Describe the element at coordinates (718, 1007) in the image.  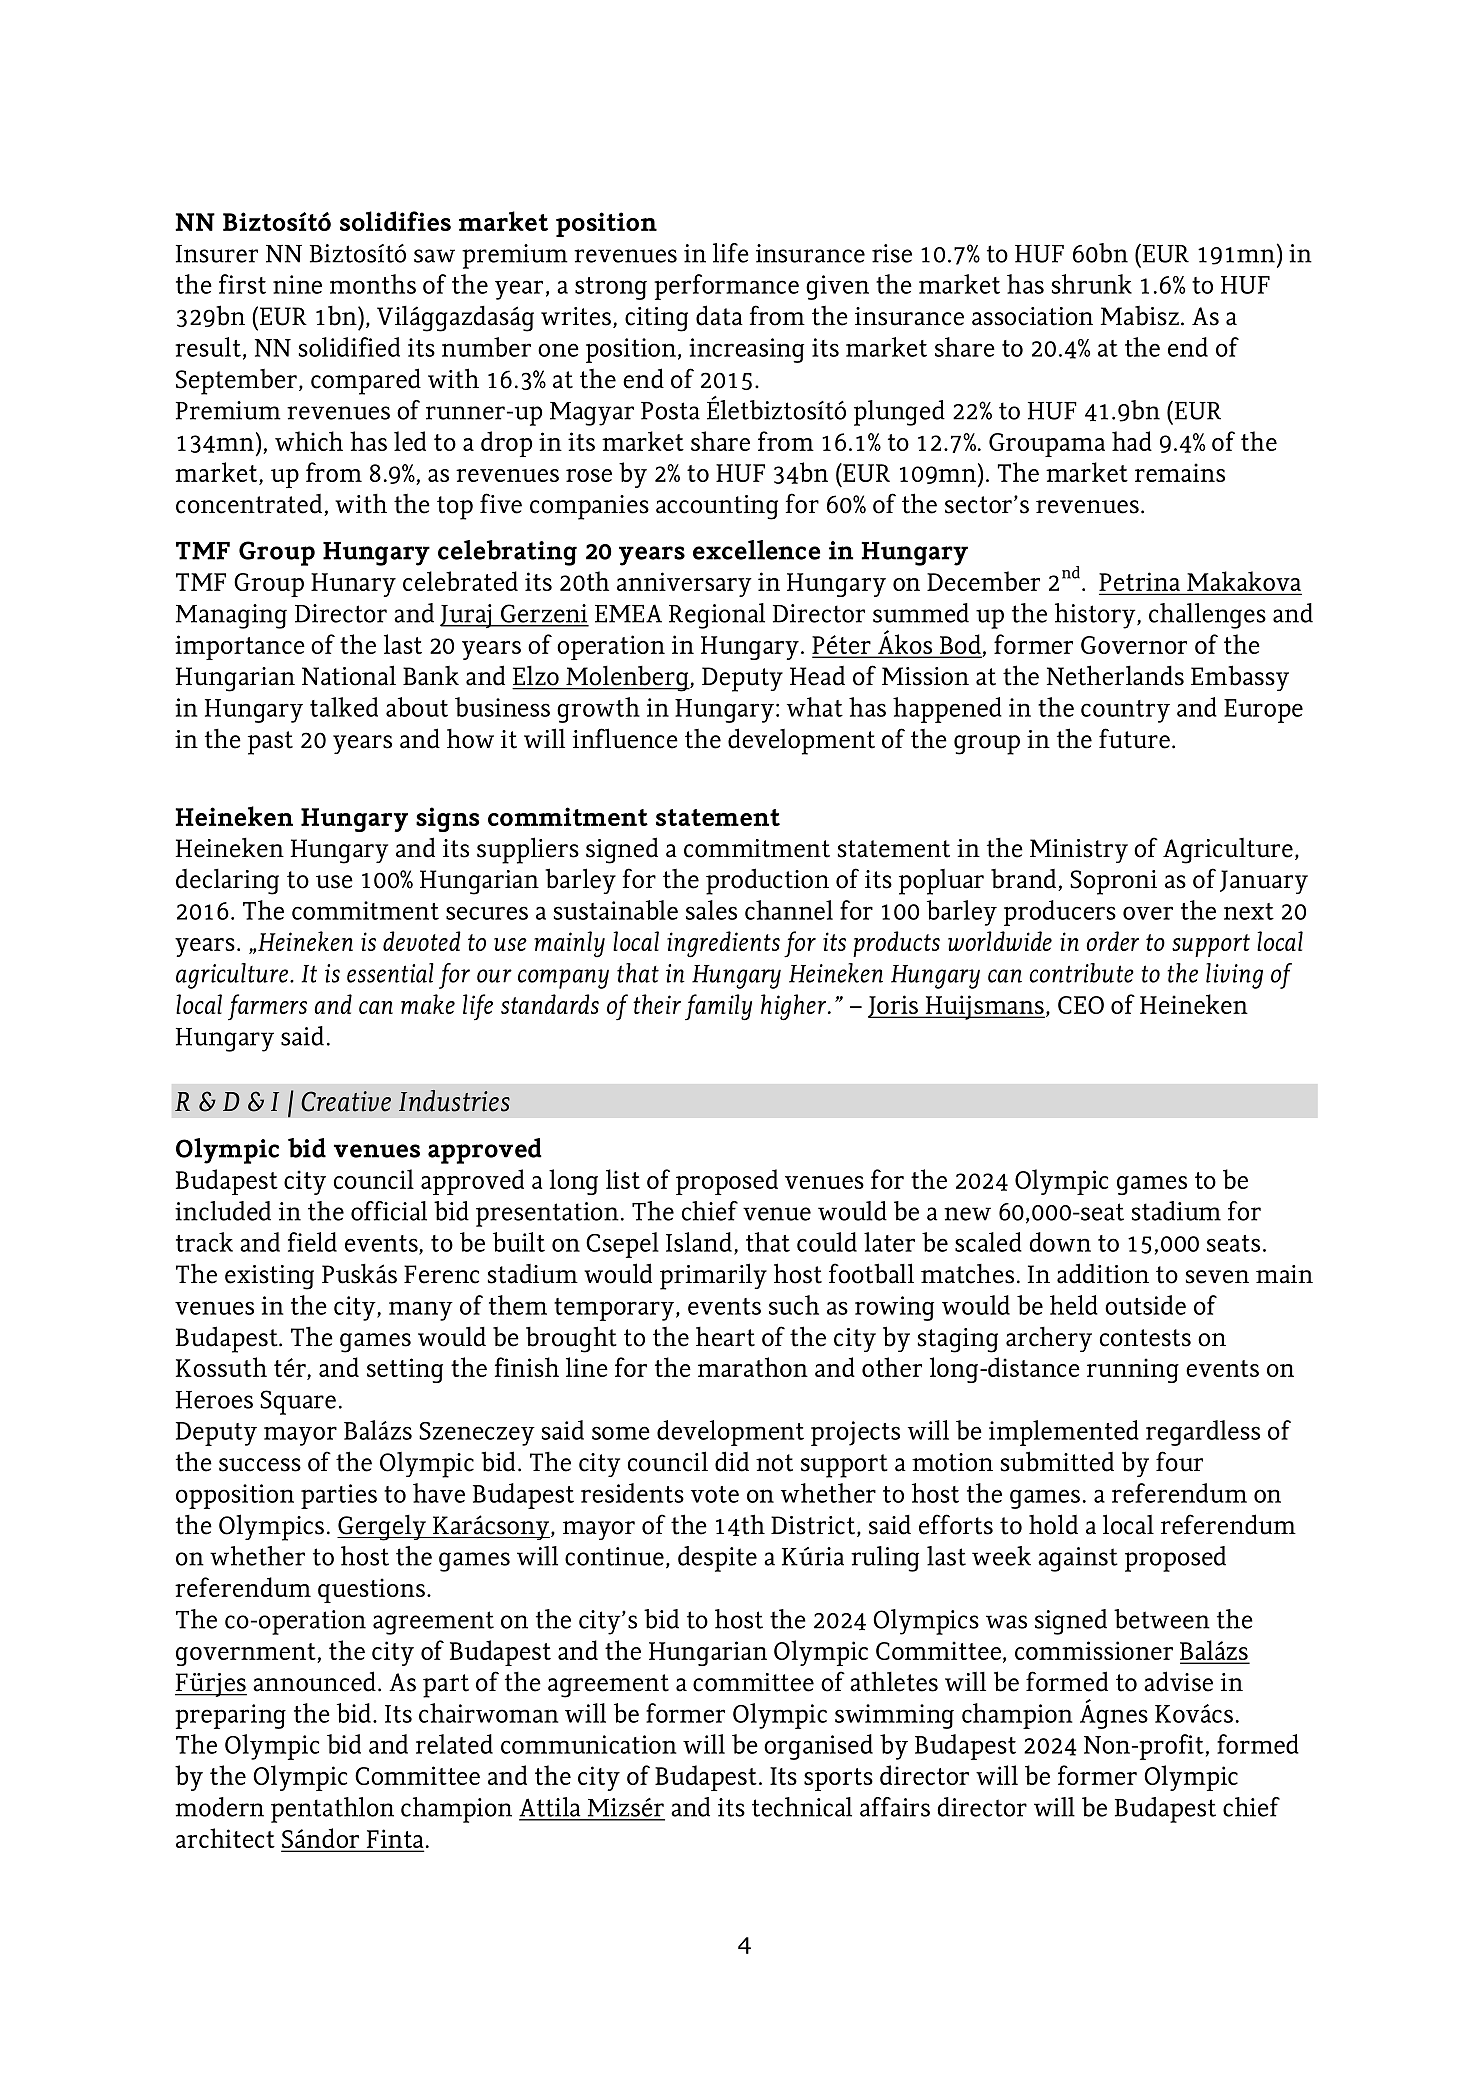
I see `family` at that location.
